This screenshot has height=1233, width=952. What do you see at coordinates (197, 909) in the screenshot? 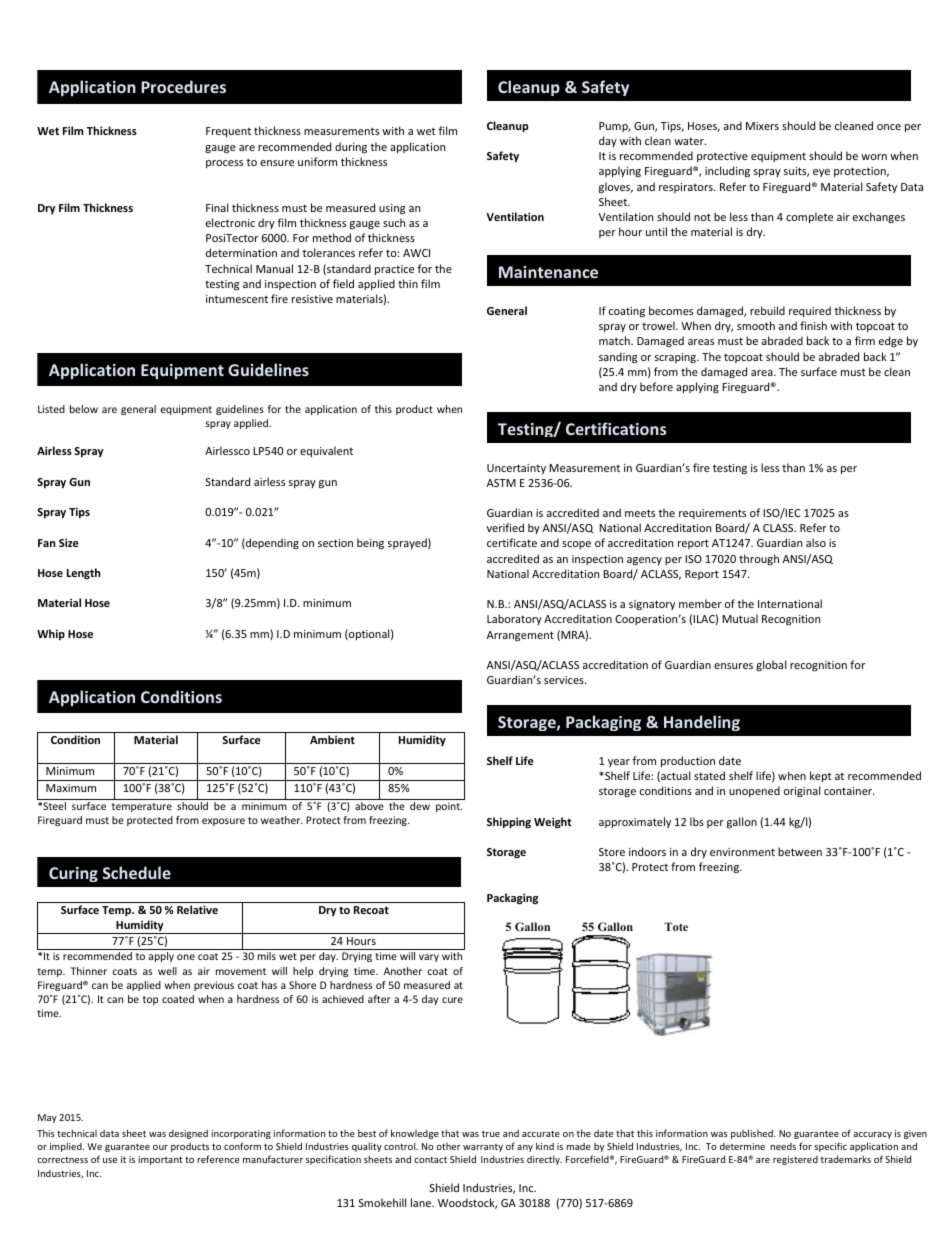
I see `Relative` at bounding box center [197, 909].
